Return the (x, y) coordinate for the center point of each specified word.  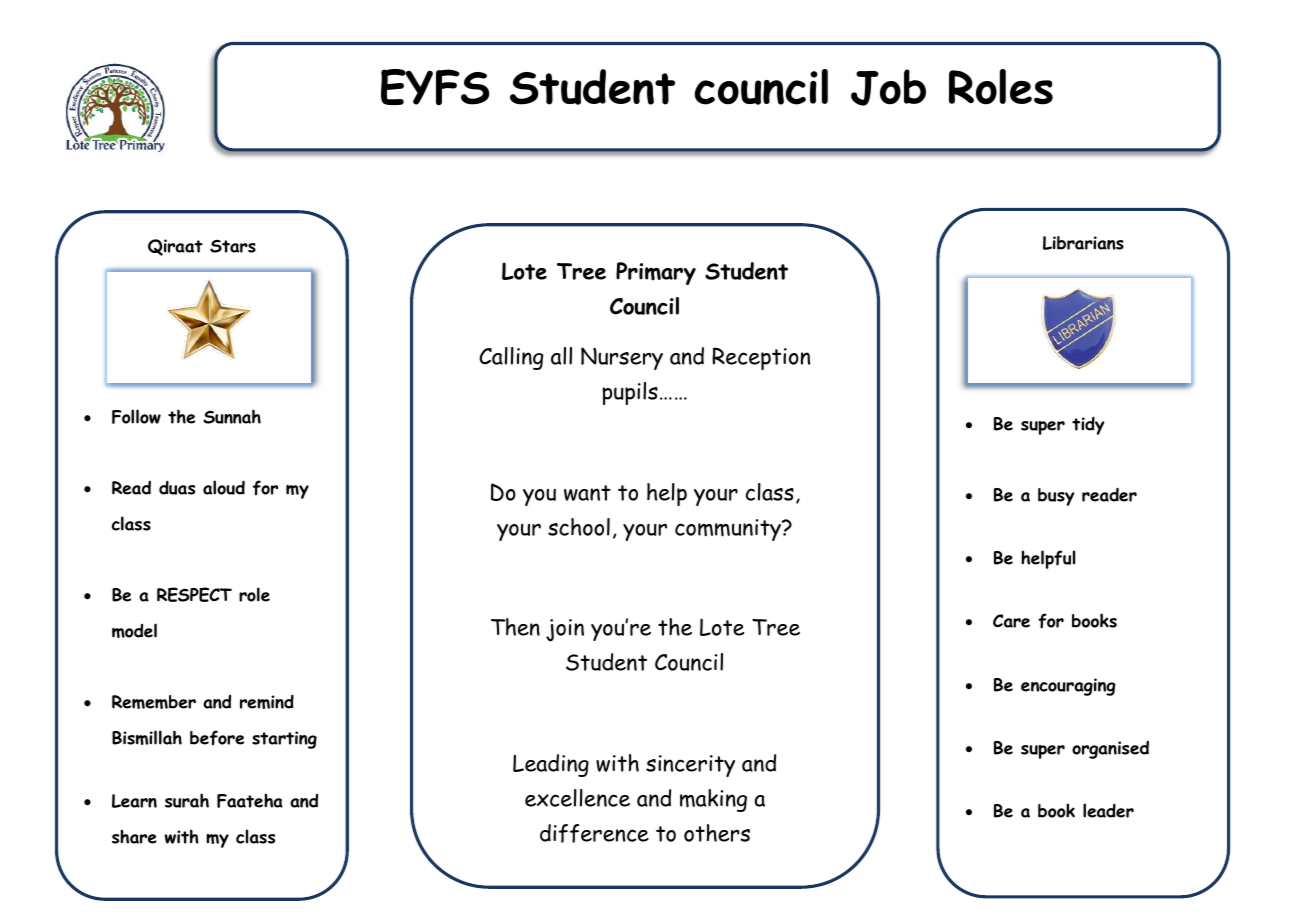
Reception (761, 358)
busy (1056, 497)
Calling (511, 358)
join (565, 630)
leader (1108, 810)
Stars (233, 246)
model (134, 630)
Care (1011, 621)
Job (888, 87)
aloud (224, 487)
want (587, 493)
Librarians (1083, 243)
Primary (656, 273)
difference (594, 833)
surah (187, 800)
